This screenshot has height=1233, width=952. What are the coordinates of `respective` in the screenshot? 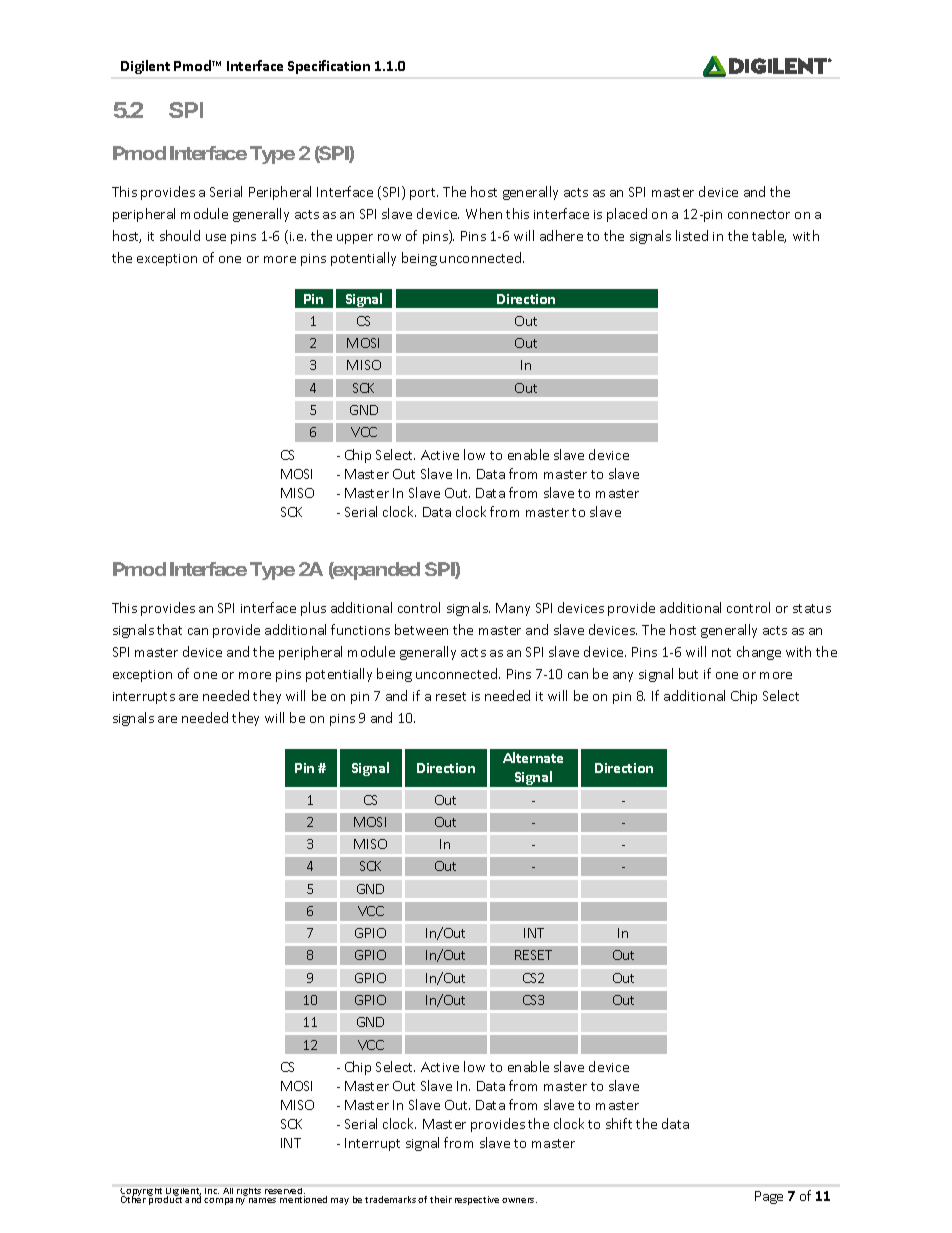 It's located at (477, 1200).
